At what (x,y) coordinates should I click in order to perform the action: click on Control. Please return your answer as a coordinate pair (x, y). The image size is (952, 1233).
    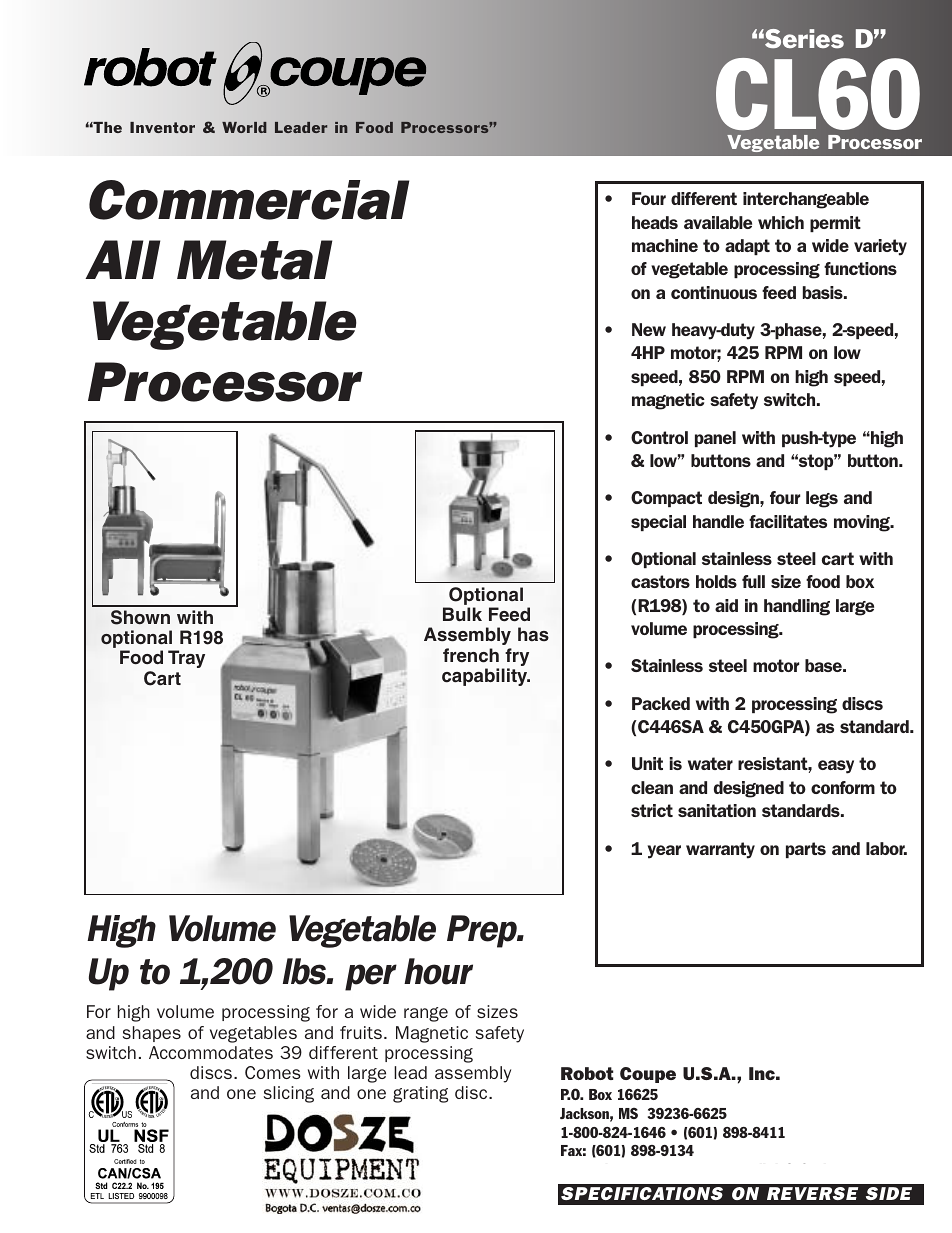
    Looking at the image, I should click on (659, 437).
